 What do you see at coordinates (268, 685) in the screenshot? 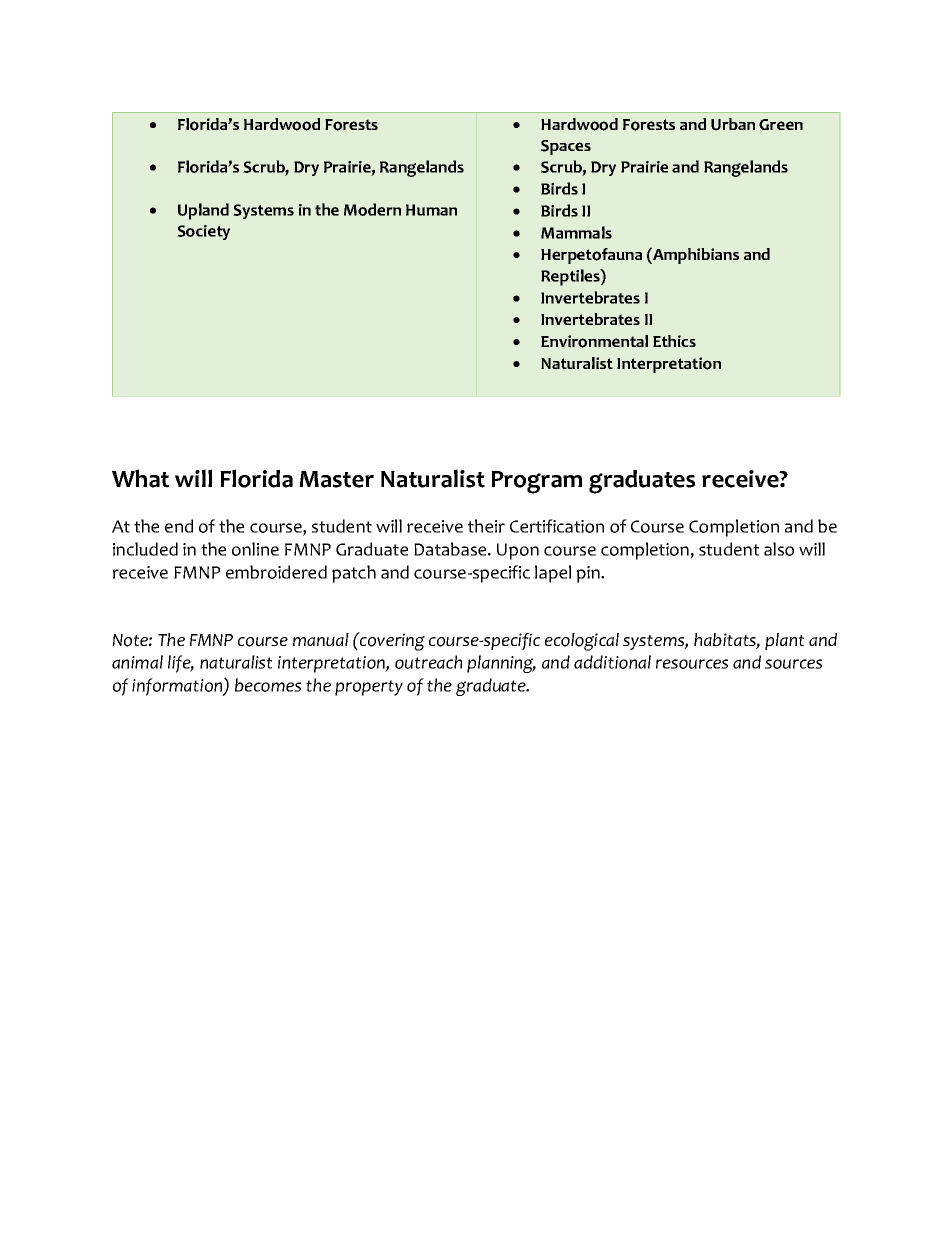
I see `becomes` at bounding box center [268, 685].
